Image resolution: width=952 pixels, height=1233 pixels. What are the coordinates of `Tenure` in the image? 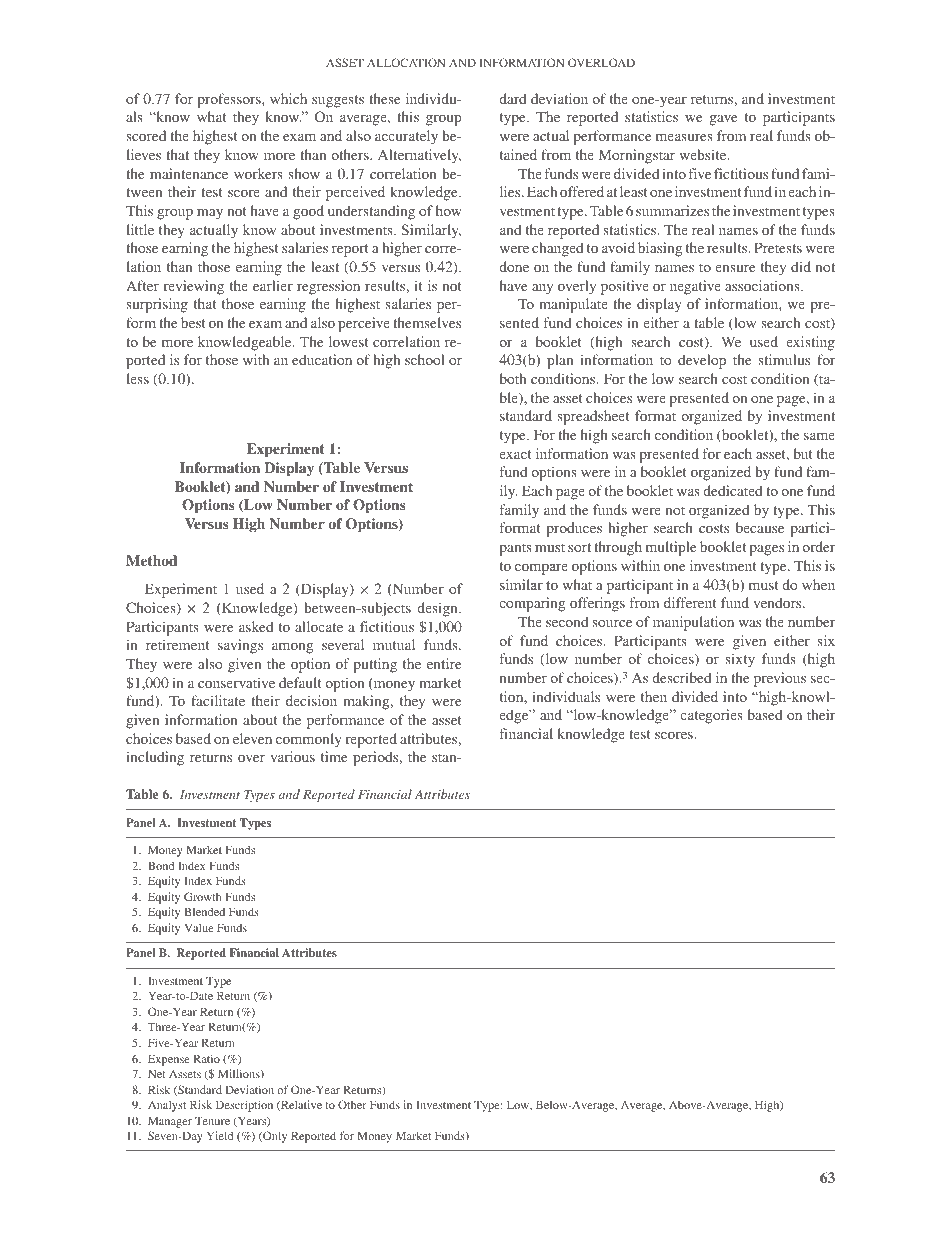 It's located at (212, 1120).
